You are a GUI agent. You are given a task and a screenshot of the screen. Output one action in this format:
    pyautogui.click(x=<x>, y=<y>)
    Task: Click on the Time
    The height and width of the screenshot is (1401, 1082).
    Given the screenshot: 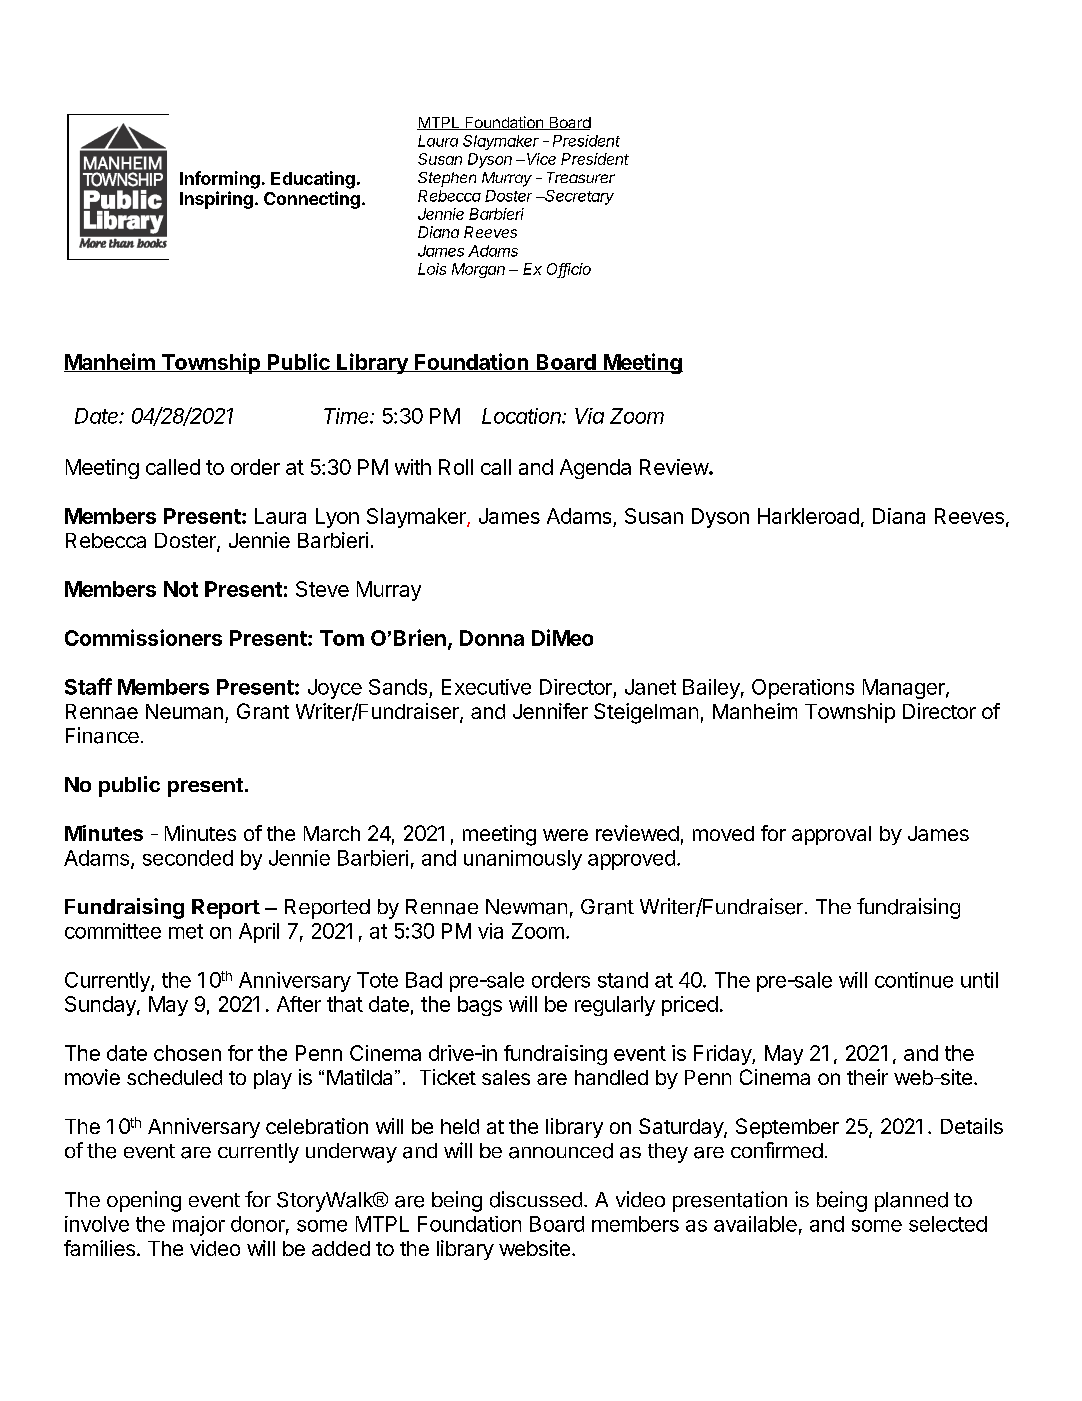 What is the action you would take?
    pyautogui.click(x=348, y=416)
